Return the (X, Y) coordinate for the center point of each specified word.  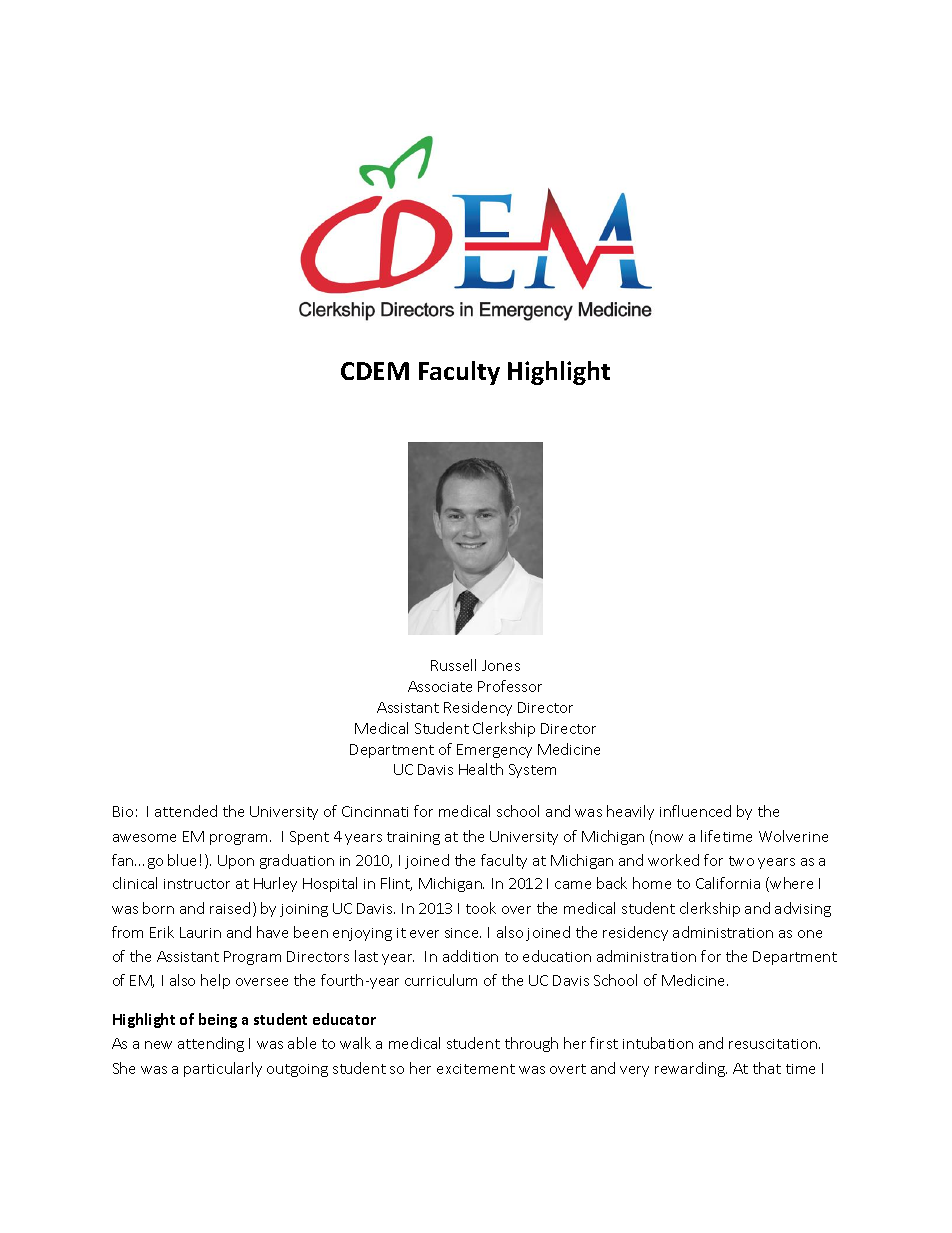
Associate (440, 686)
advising (803, 909)
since (463, 933)
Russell (453, 665)
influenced (695, 811)
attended (186, 811)
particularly (223, 1069)
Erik (162, 932)
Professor (510, 686)
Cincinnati (375, 811)
